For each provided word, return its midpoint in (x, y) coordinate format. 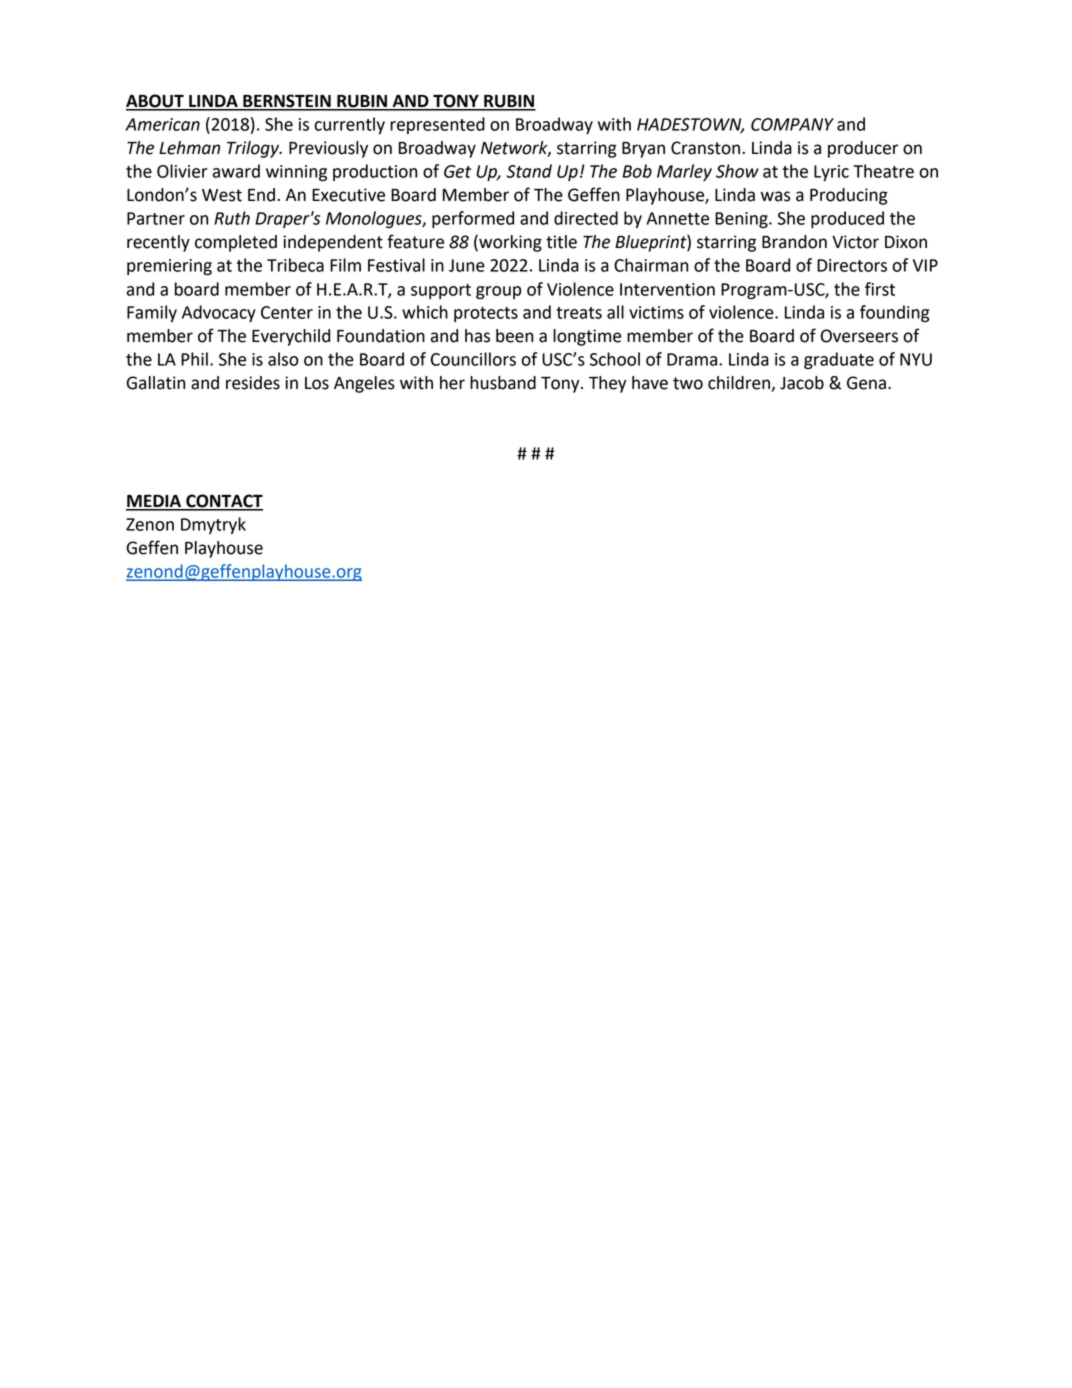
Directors (852, 265)
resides (253, 383)
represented (437, 125)
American (162, 124)
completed (236, 243)
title (561, 242)
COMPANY (792, 124)
